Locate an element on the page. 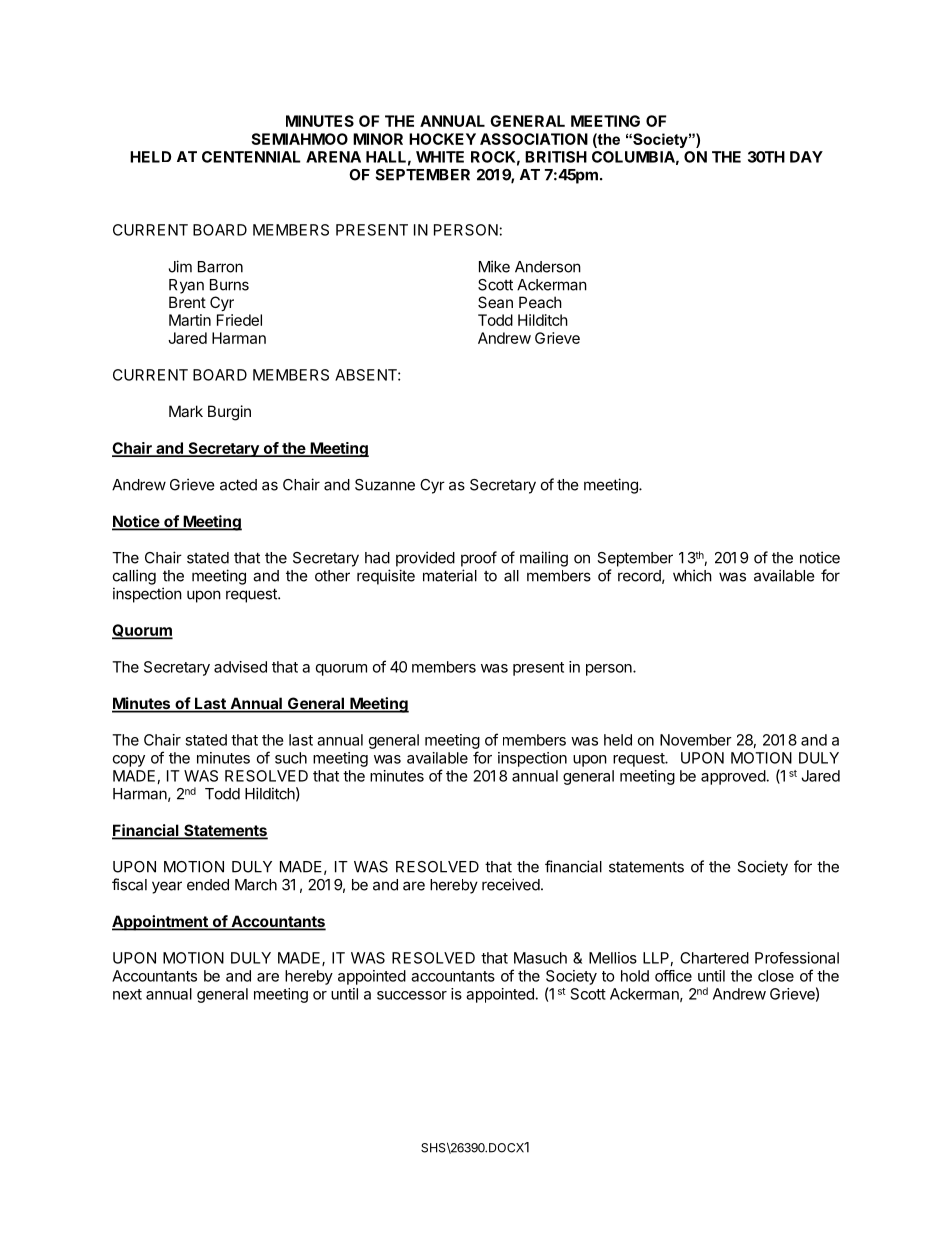 This page has height=1233, width=952. material is located at coordinates (450, 575).
